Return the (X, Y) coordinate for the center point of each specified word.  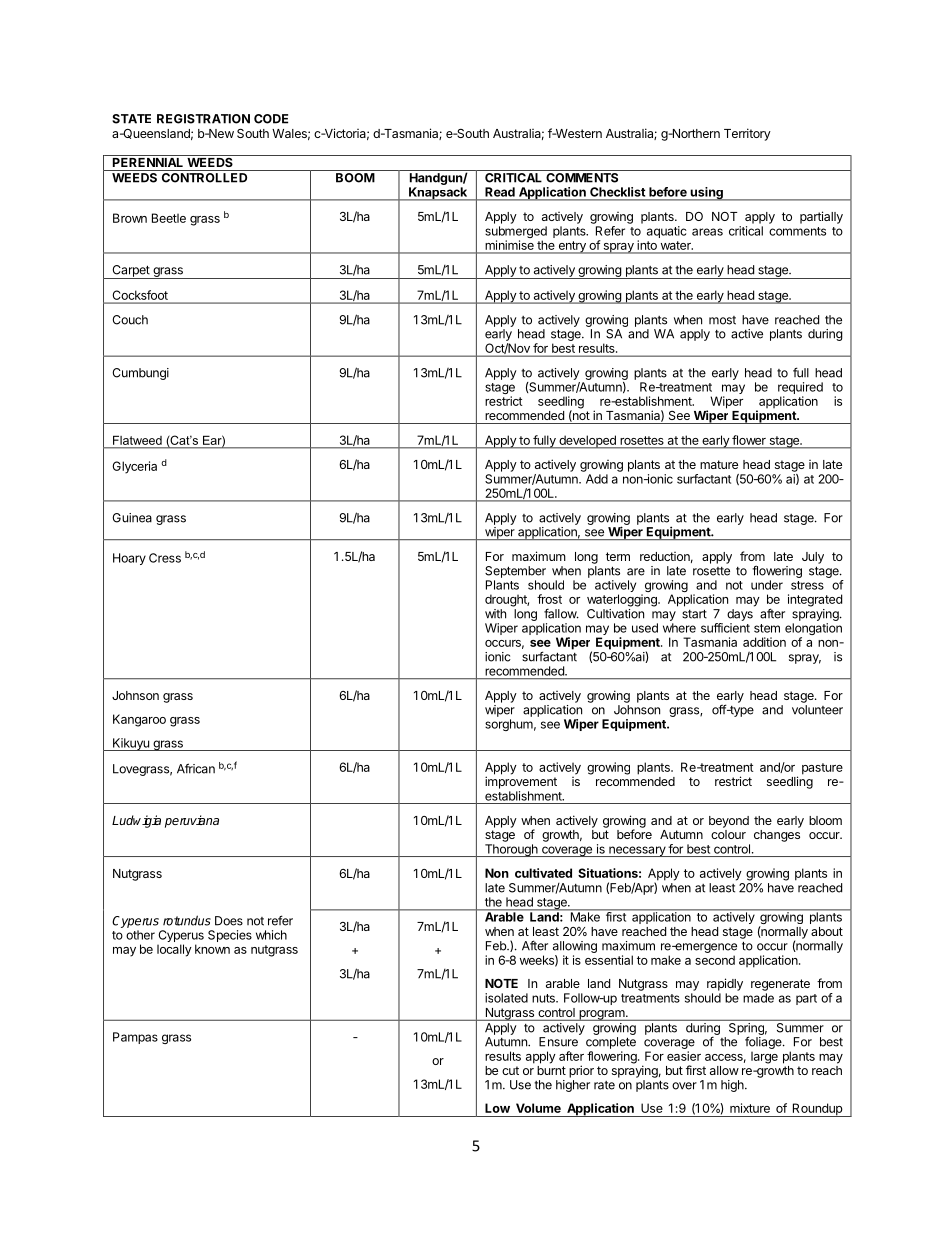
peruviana (192, 821)
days (740, 615)
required (800, 388)
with (495, 614)
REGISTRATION (203, 119)
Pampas (135, 1038)
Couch (130, 320)
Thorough (511, 850)
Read (500, 192)
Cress (165, 558)
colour (728, 834)
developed (587, 442)
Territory (747, 134)
